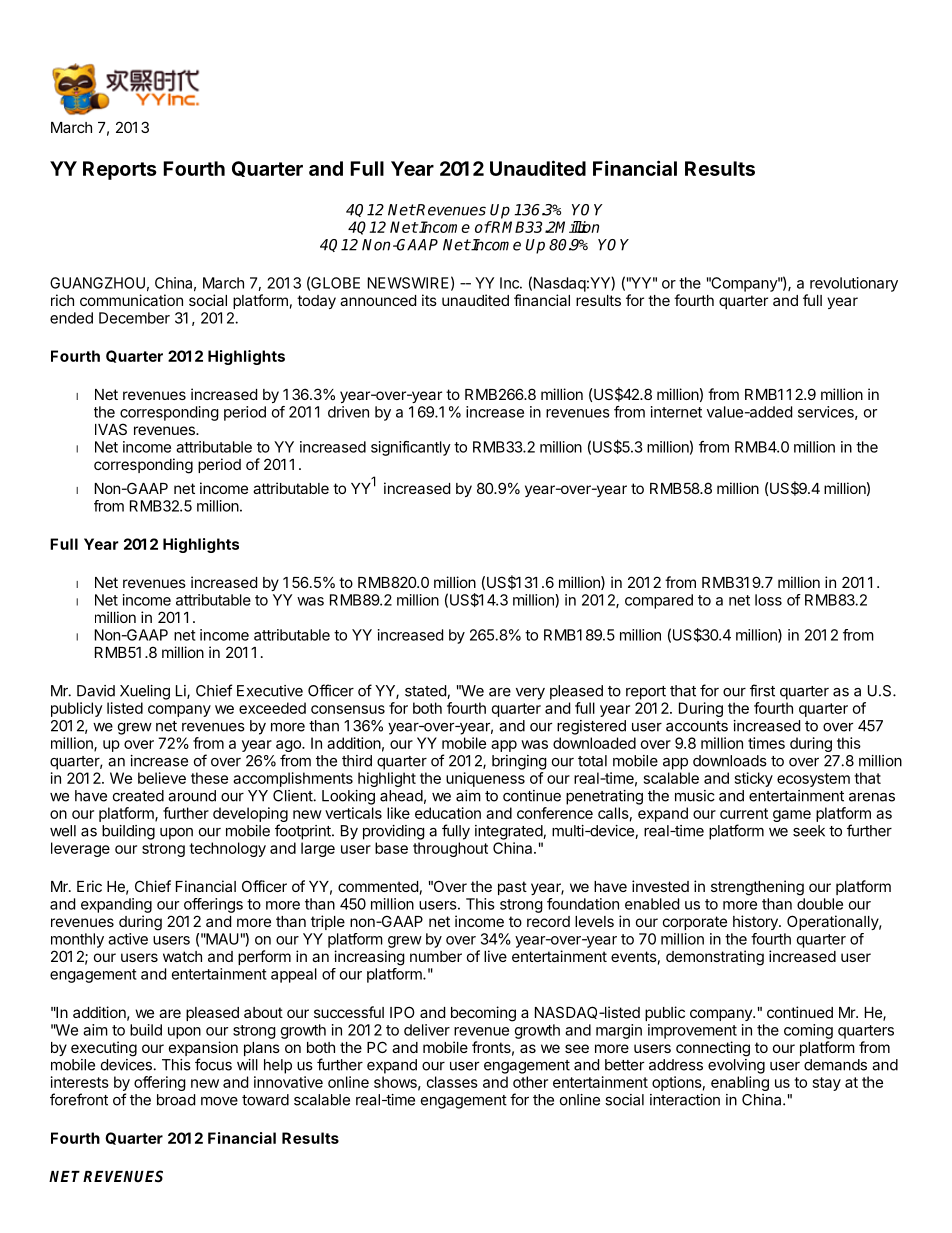 Image resolution: width=952 pixels, height=1233 pixels. What do you see at coordinates (176, 1100) in the screenshot?
I see `broad` at bounding box center [176, 1100].
